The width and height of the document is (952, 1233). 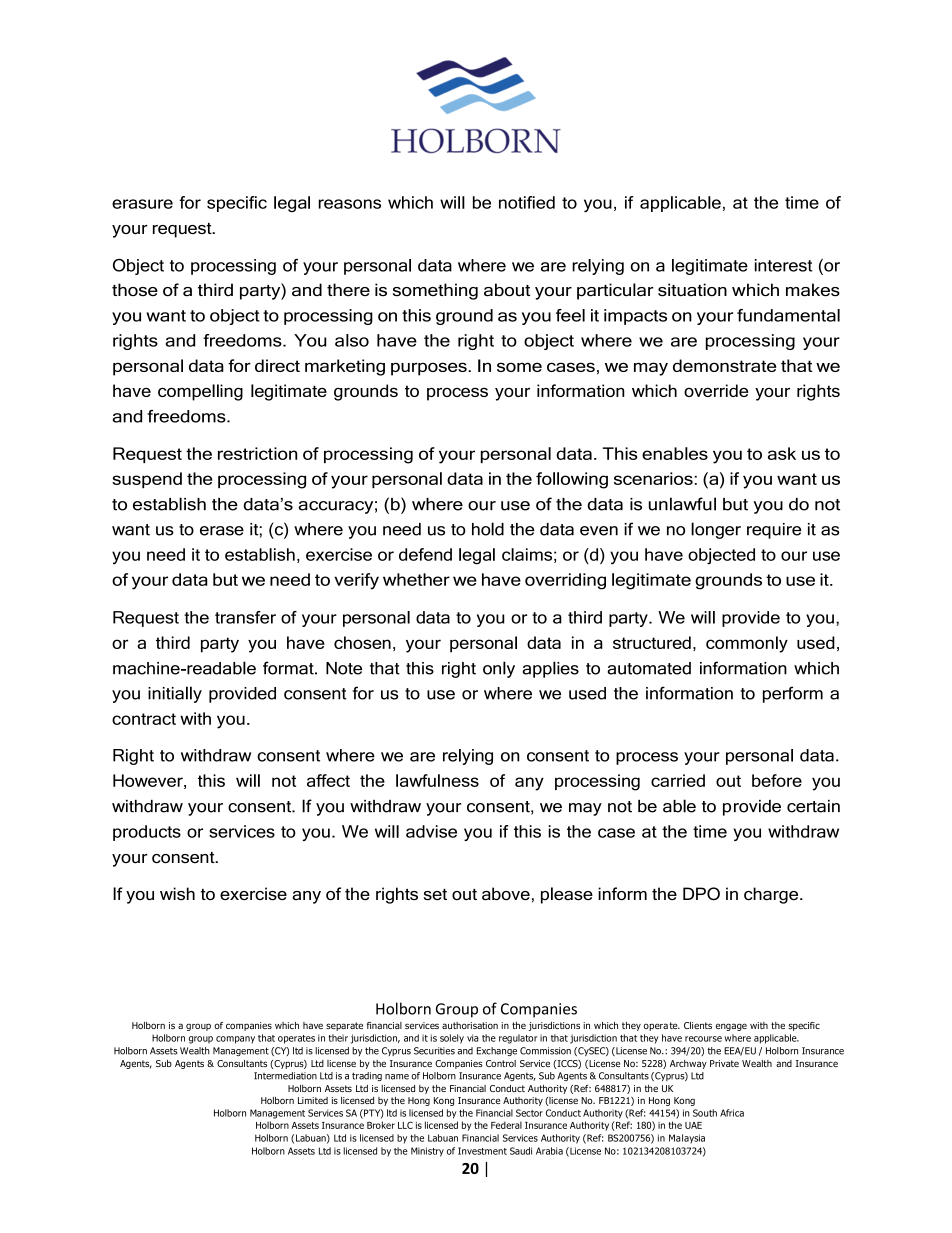 What do you see at coordinates (142, 204) in the document?
I see `erasure` at bounding box center [142, 204].
